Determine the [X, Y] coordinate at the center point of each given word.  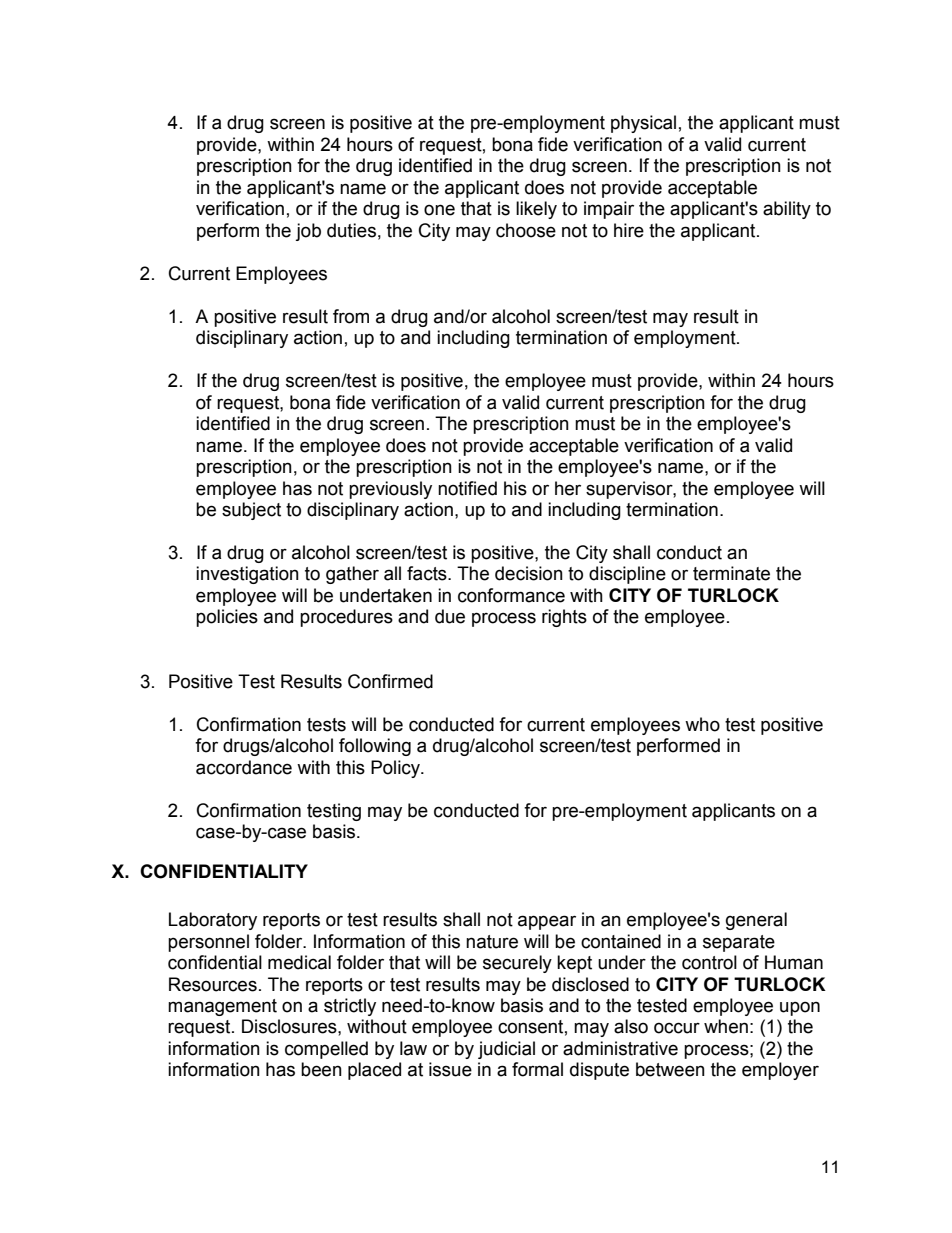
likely [536, 210]
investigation [247, 575]
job [308, 232]
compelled [326, 1050]
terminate [731, 573]
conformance [511, 595]
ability [787, 210]
